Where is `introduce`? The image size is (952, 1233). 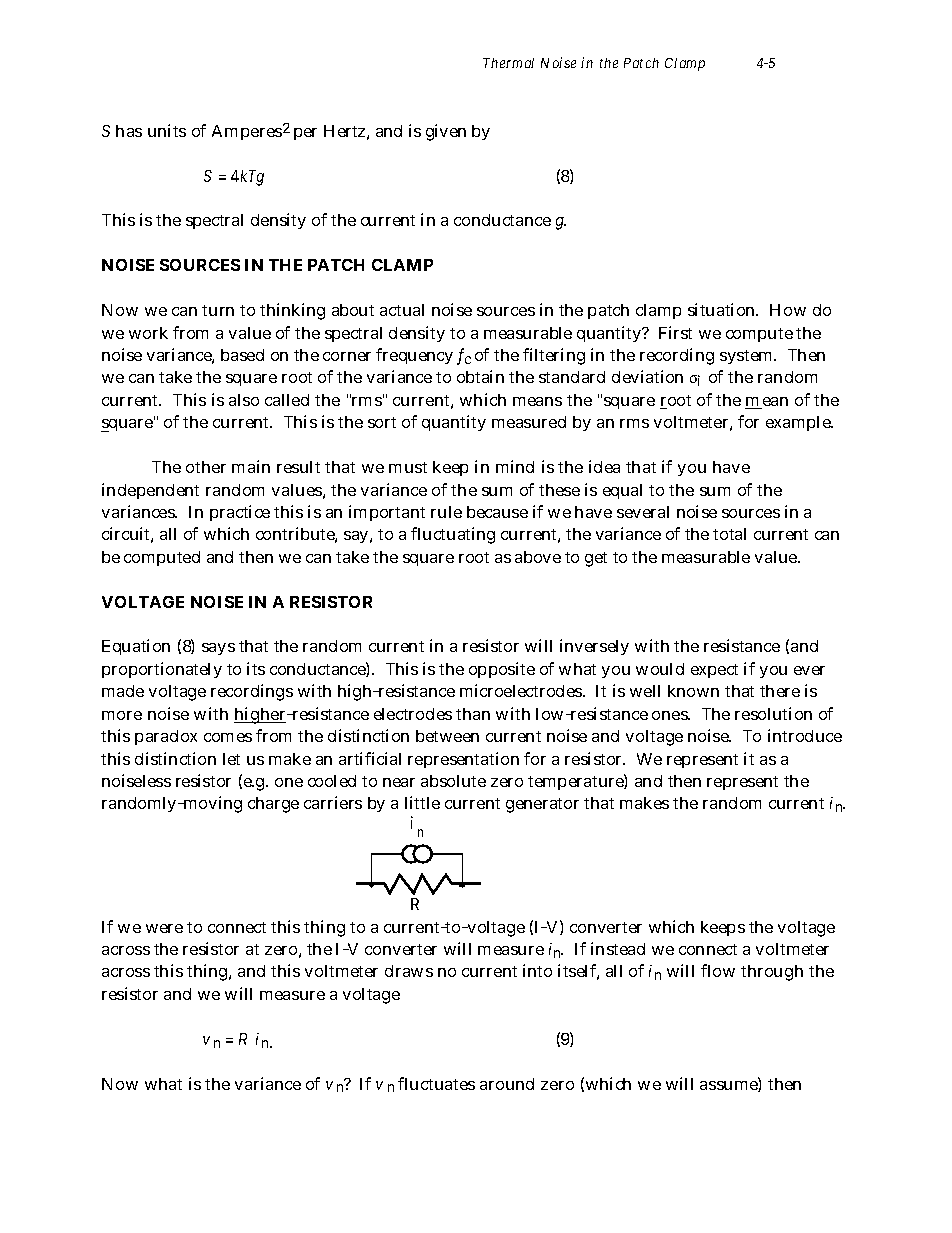
introduce is located at coordinates (805, 735).
